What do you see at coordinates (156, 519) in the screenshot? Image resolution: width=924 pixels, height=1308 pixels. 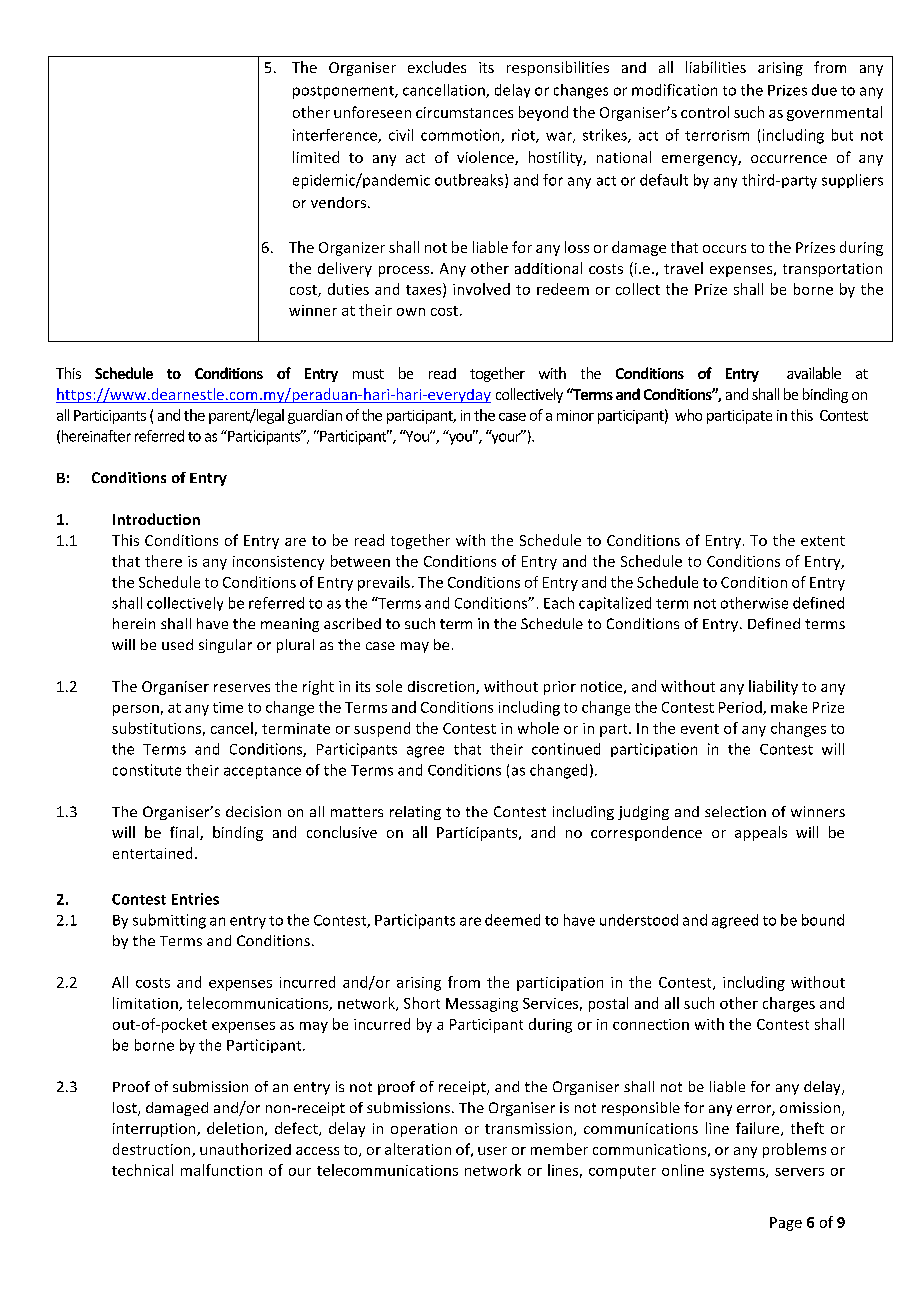 I see `Introduction` at bounding box center [156, 519].
